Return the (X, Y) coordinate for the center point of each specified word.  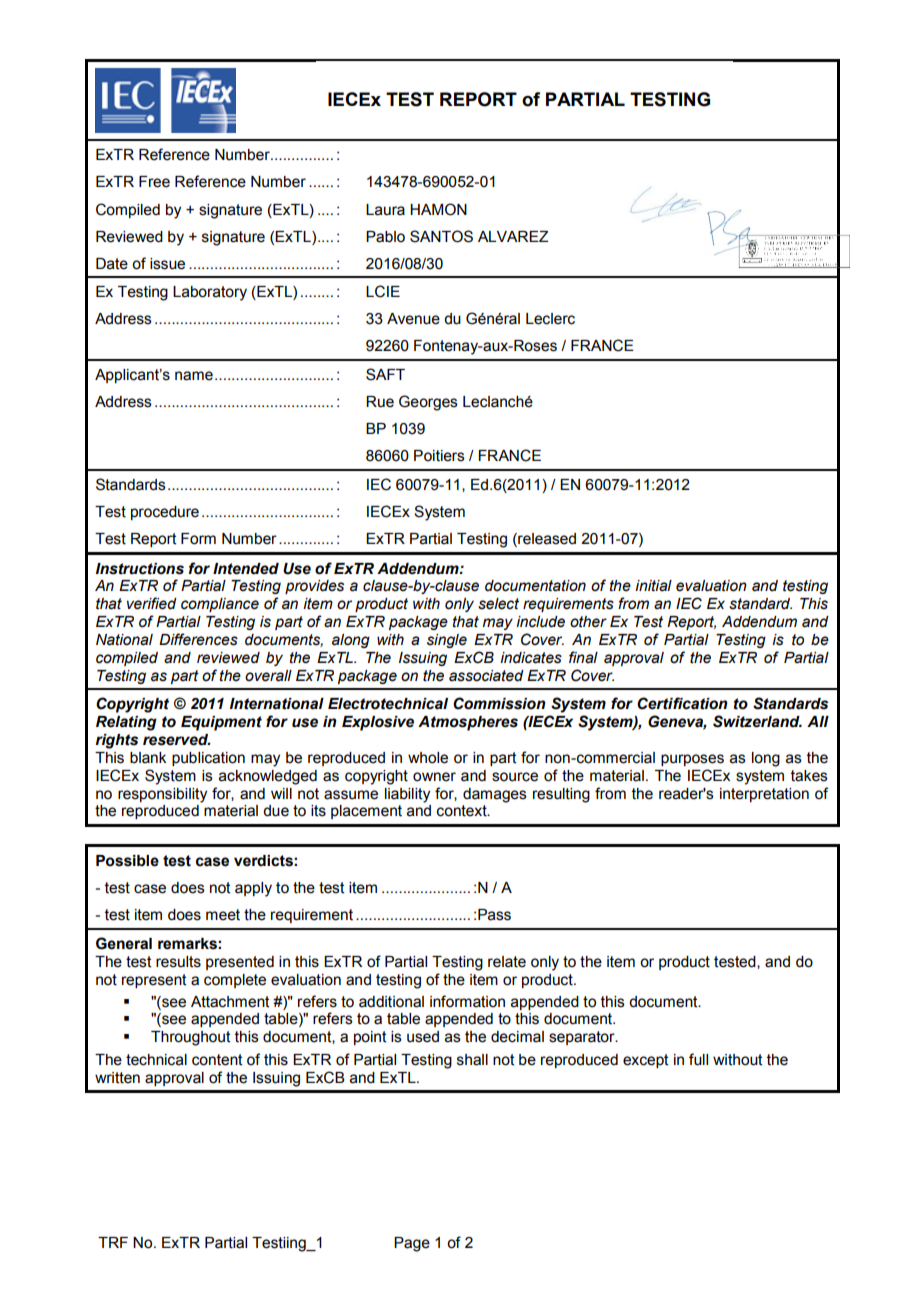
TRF (113, 1242)
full (698, 1059)
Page (412, 1244)
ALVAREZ (513, 236)
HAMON (438, 209)
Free (154, 182)
